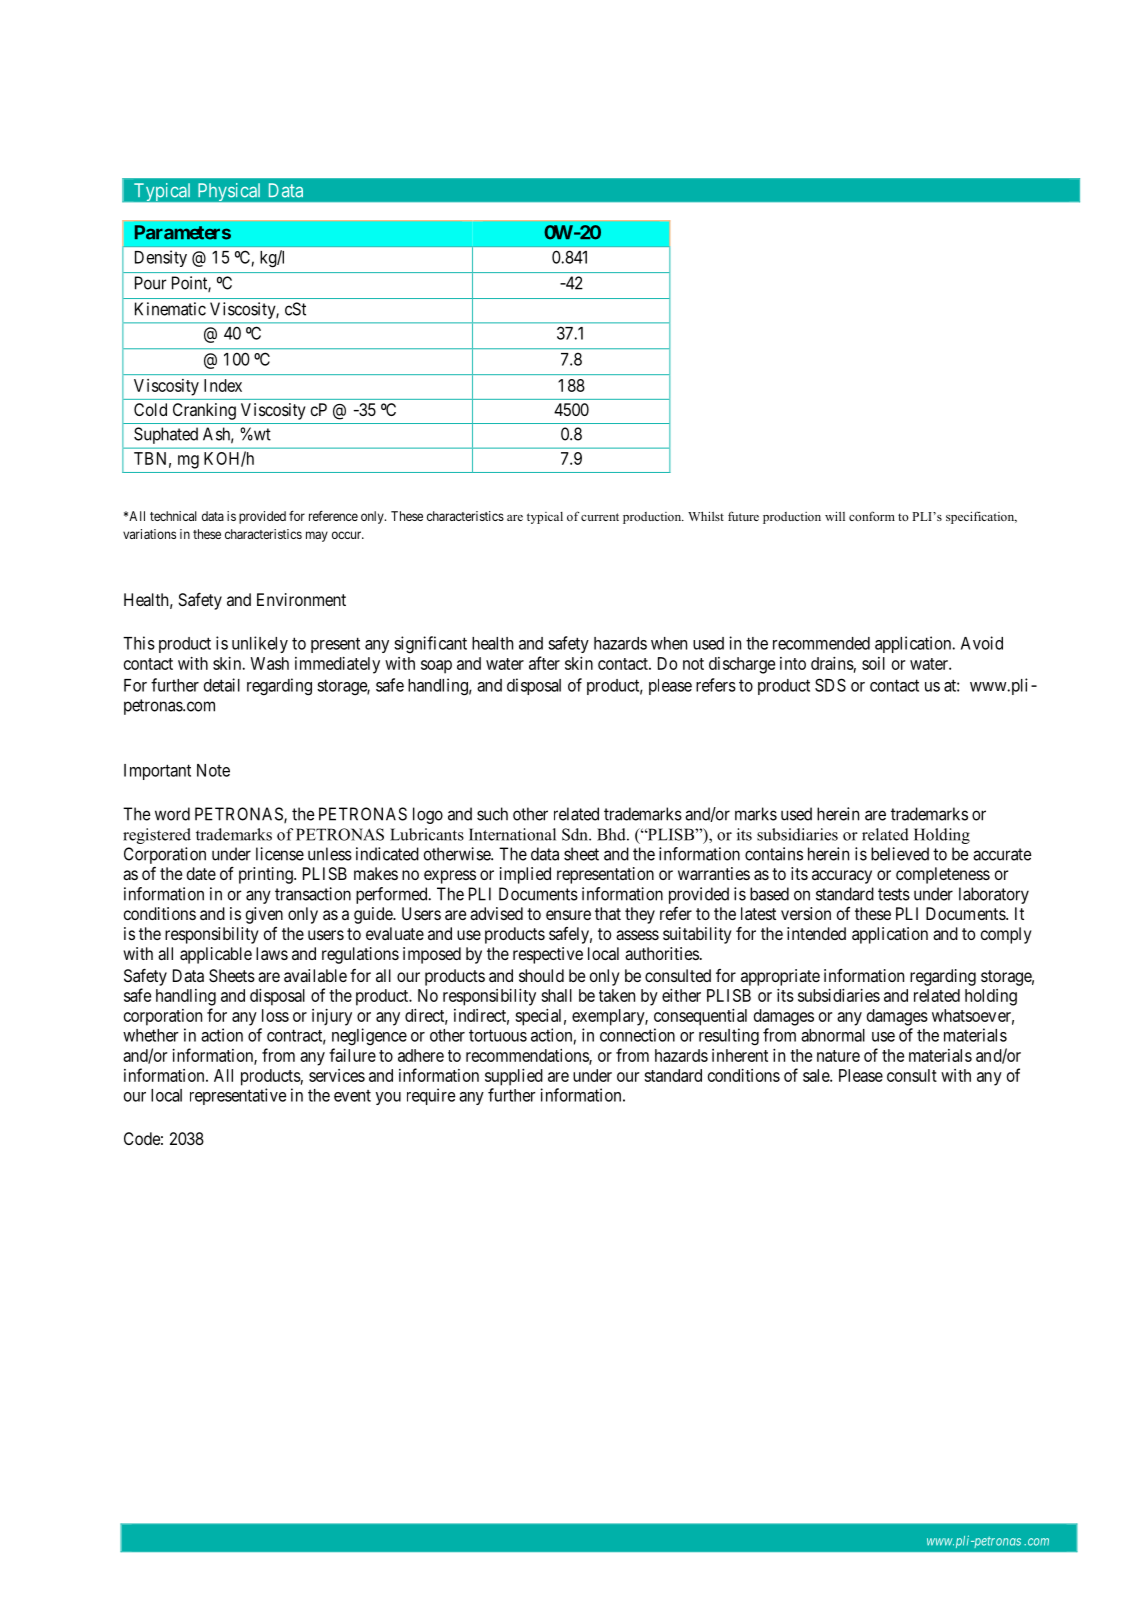 Image resolution: width=1147 pixels, height=1624 pixels. Describe the element at coordinates (528, 1056) in the screenshot. I see `recommendations` at that location.
